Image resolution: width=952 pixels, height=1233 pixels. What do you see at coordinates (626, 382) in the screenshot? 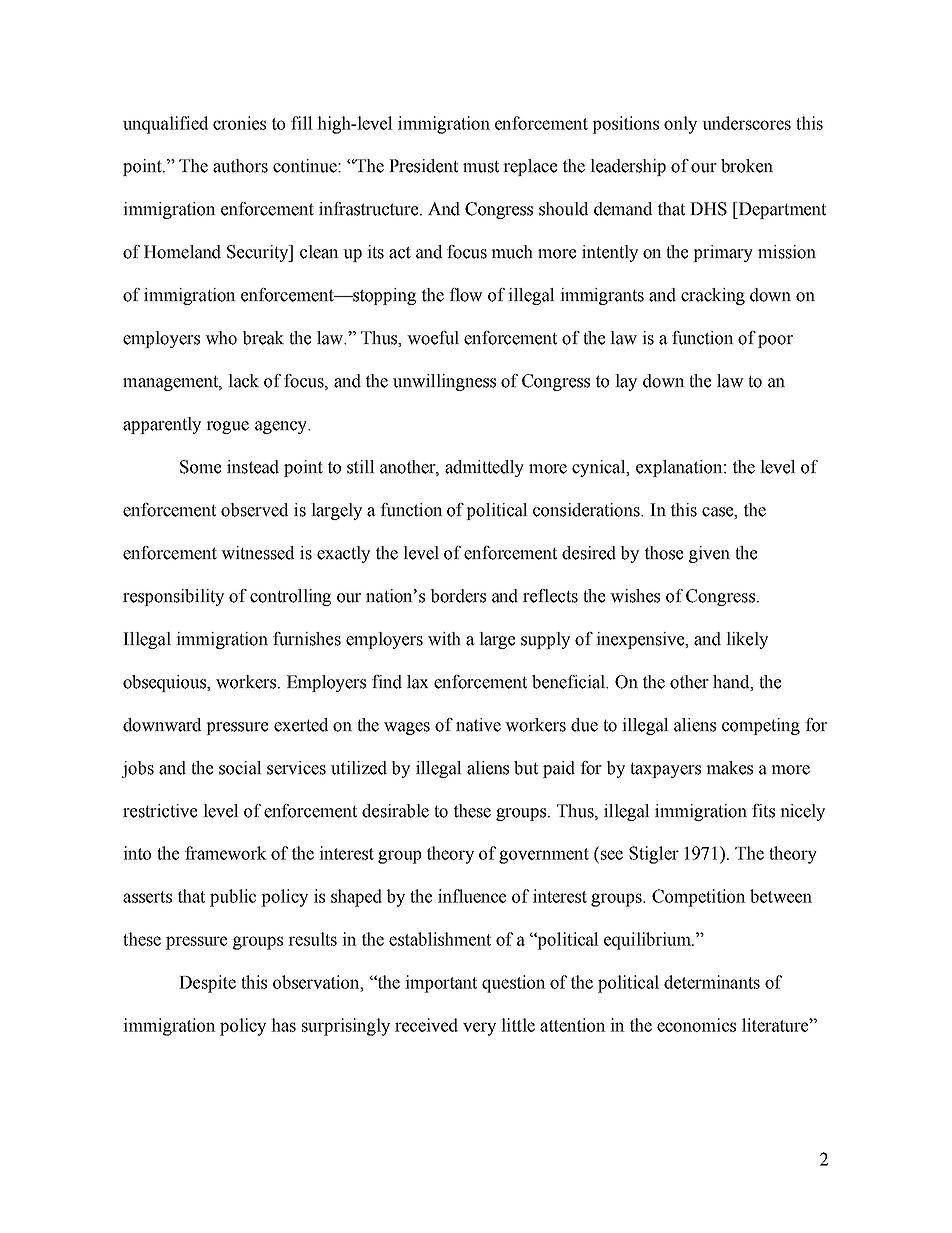
I see `lay` at bounding box center [626, 382].
